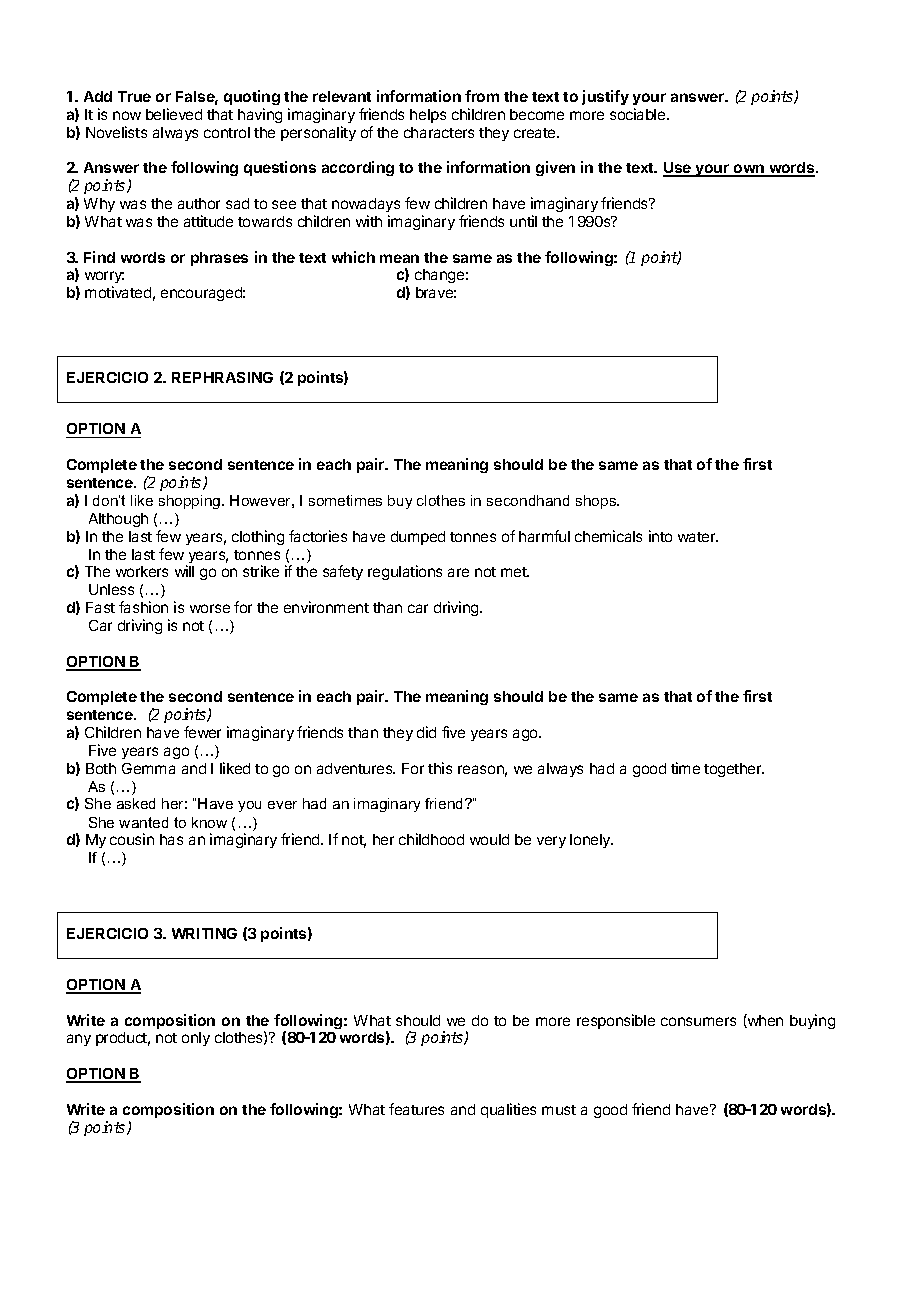 This image has height=1308, width=924. Describe the element at coordinates (698, 537) in the image. I see `water` at that location.
